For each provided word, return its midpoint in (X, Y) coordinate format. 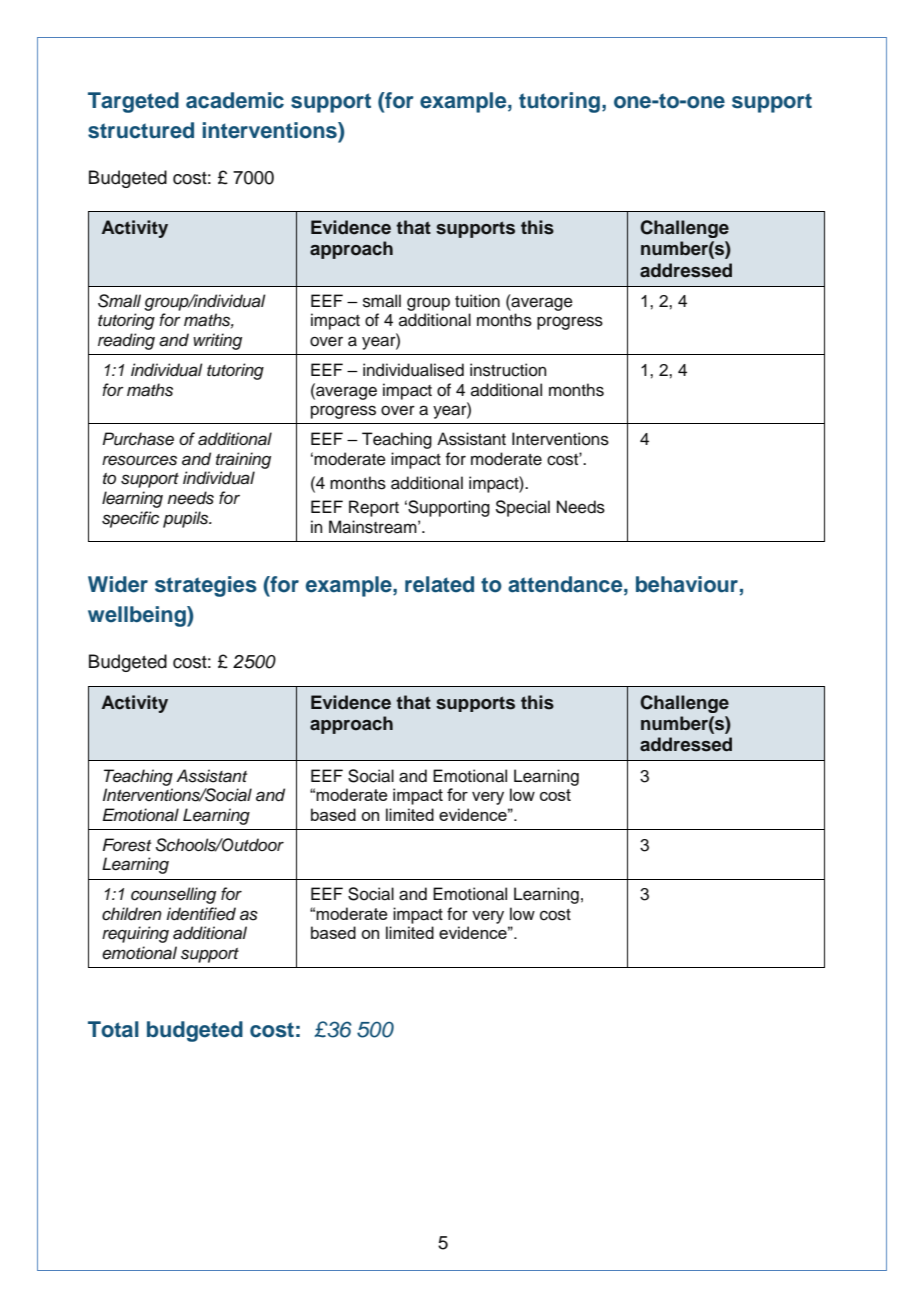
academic (235, 100)
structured (141, 130)
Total (113, 1029)
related (439, 584)
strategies (206, 586)
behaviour (687, 584)
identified (201, 914)
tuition (477, 301)
